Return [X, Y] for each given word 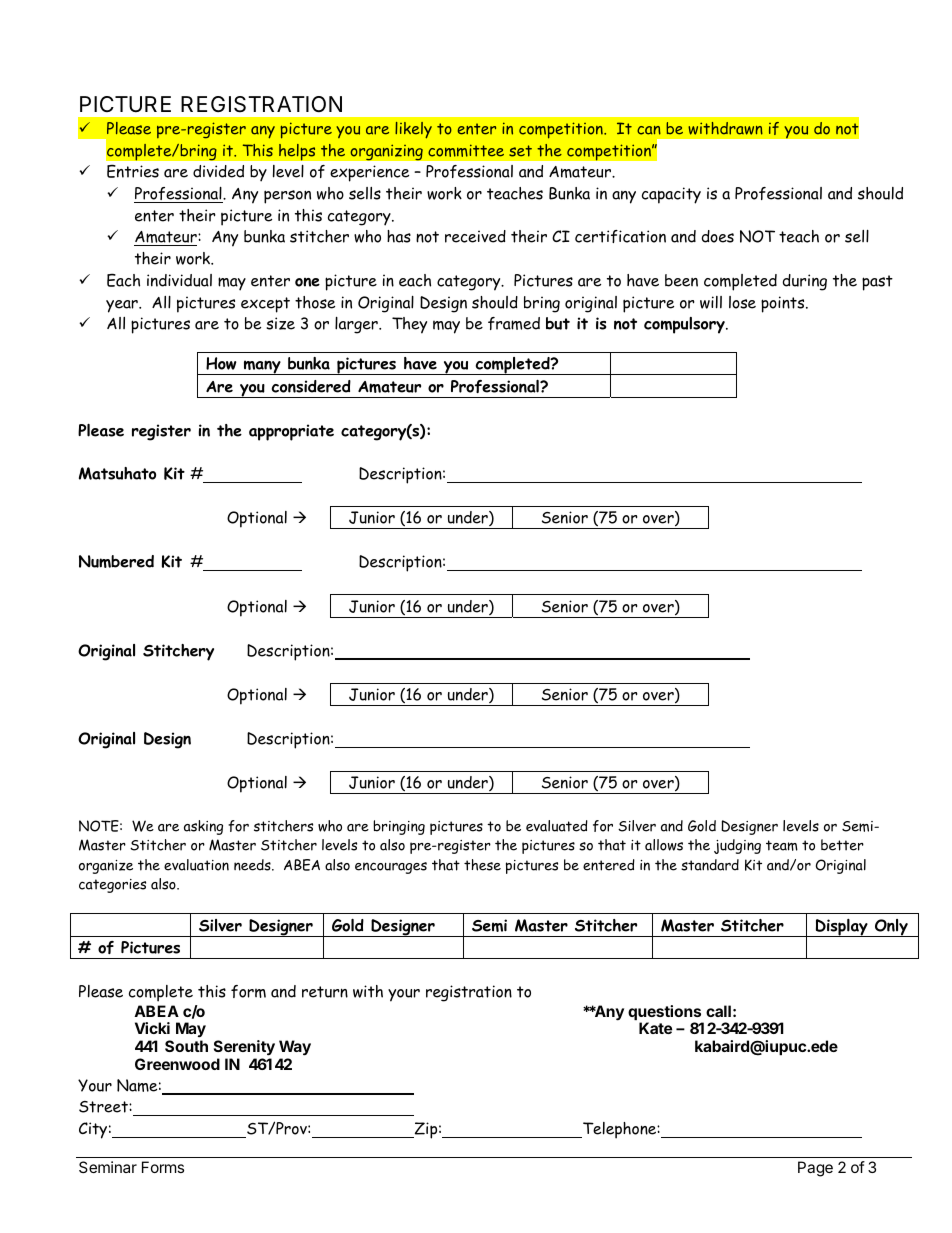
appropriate [291, 432]
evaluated [557, 826]
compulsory [685, 325]
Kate [655, 1028]
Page [815, 1169]
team [782, 845]
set [520, 151]
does [718, 236]
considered [311, 386]
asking [203, 827]
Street [104, 1107]
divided [218, 171]
